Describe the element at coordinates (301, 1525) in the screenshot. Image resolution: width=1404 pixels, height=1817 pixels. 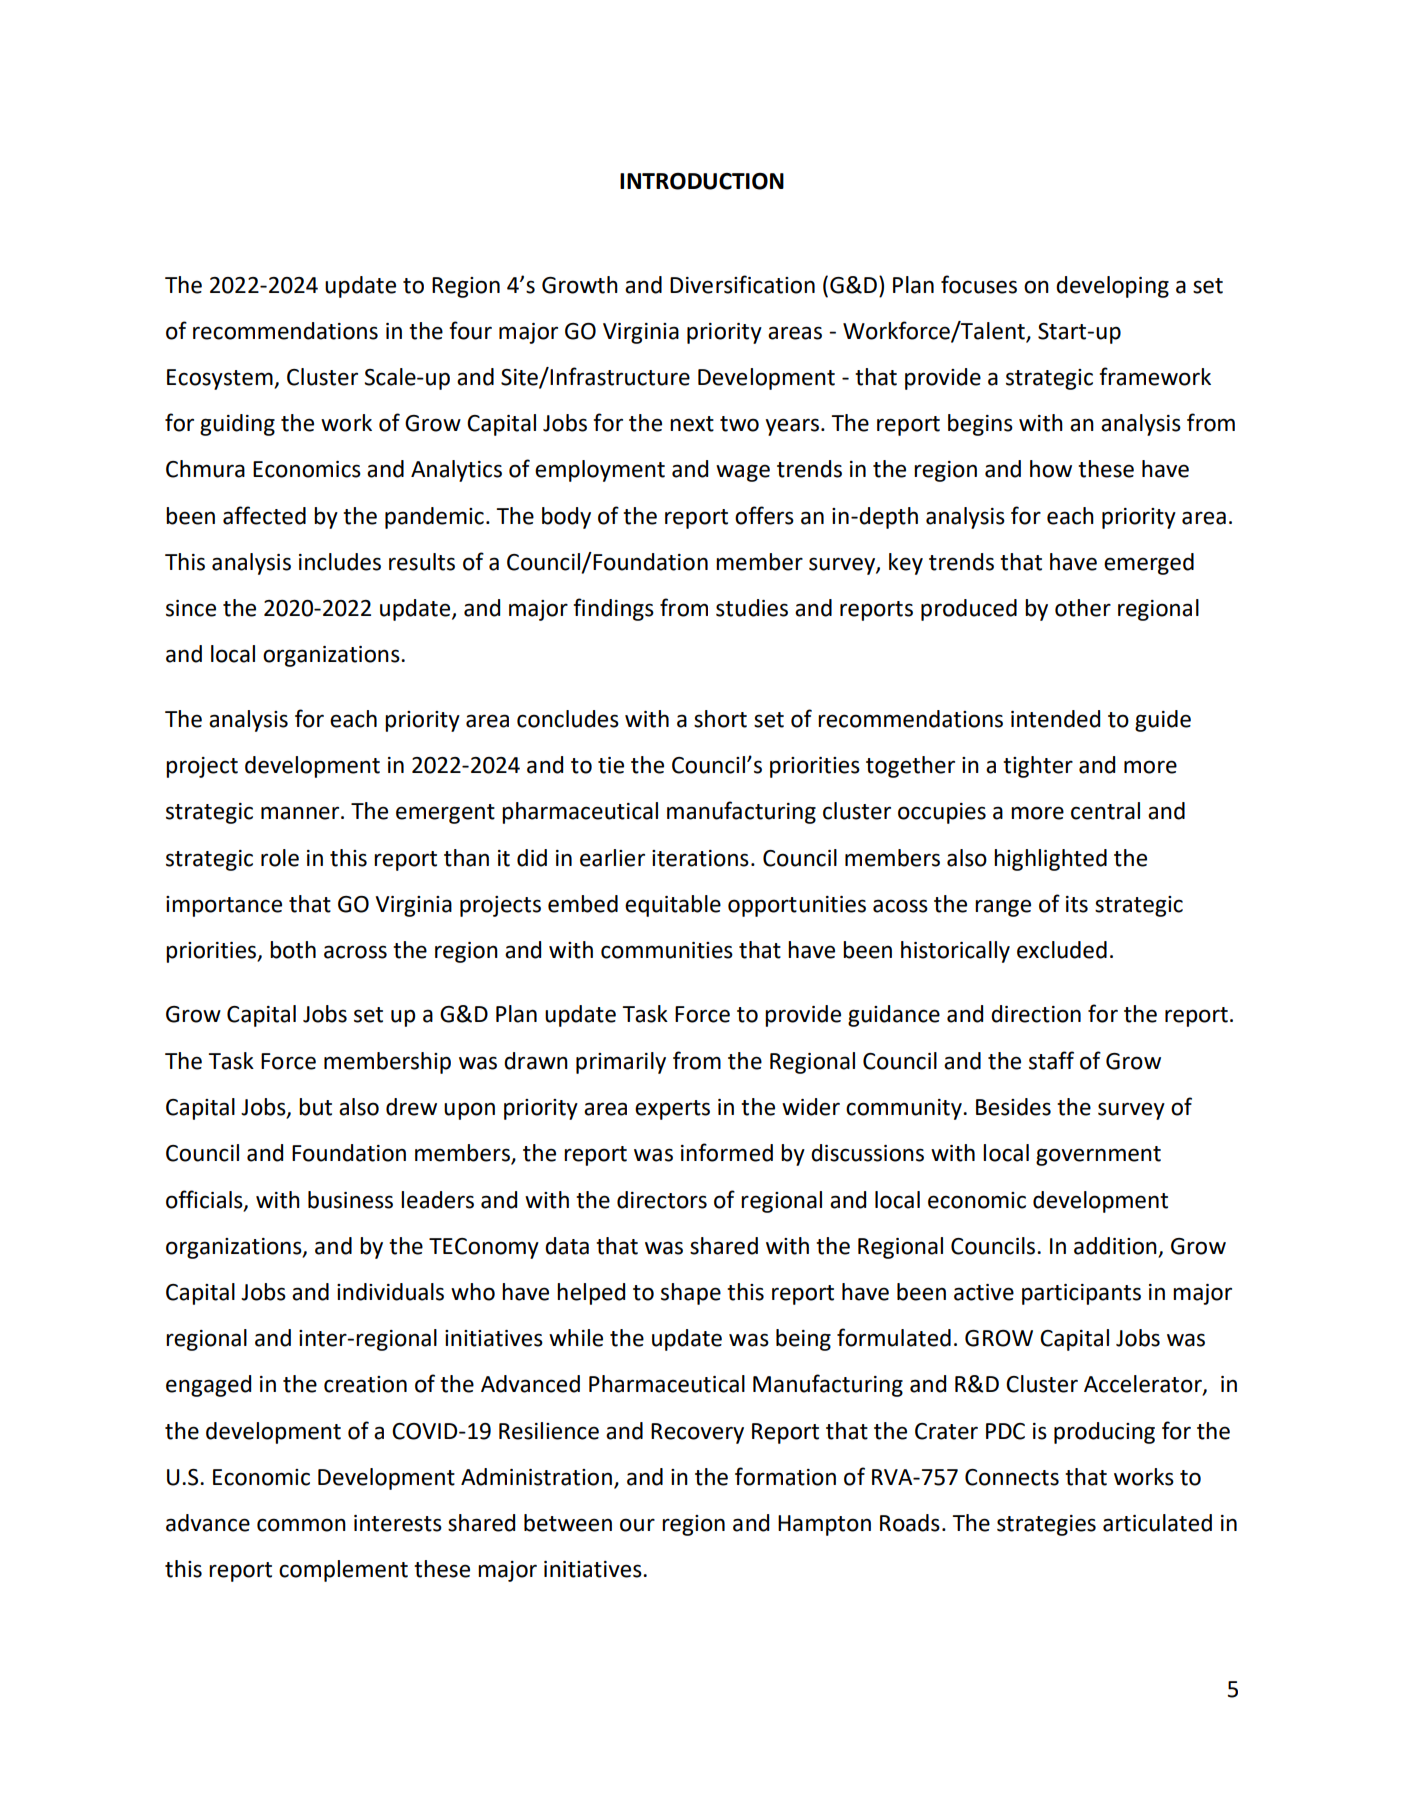
I see `common` at that location.
